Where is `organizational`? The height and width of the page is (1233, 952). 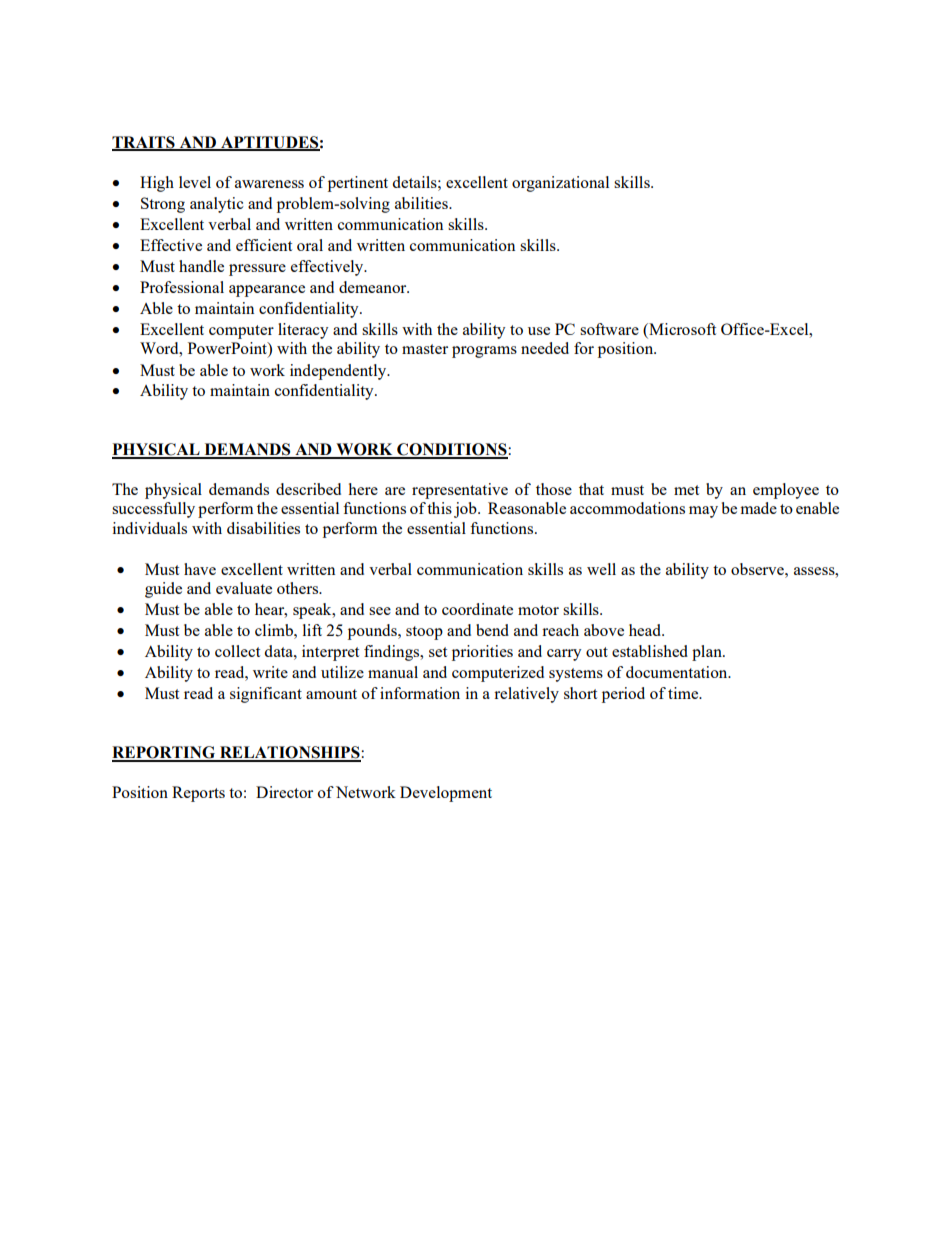
organizational is located at coordinates (560, 184).
